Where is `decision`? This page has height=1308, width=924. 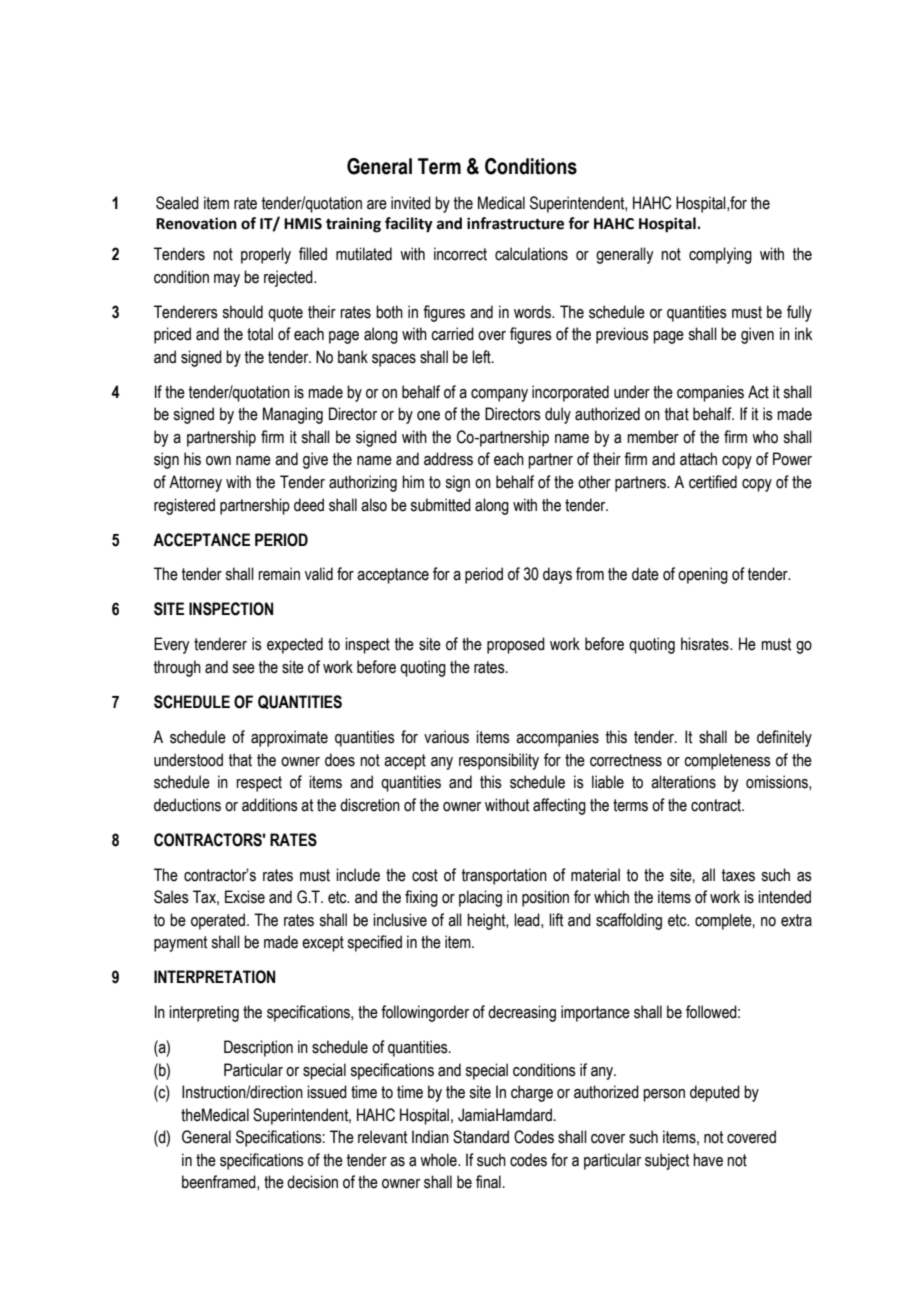
decision is located at coordinates (312, 1182).
